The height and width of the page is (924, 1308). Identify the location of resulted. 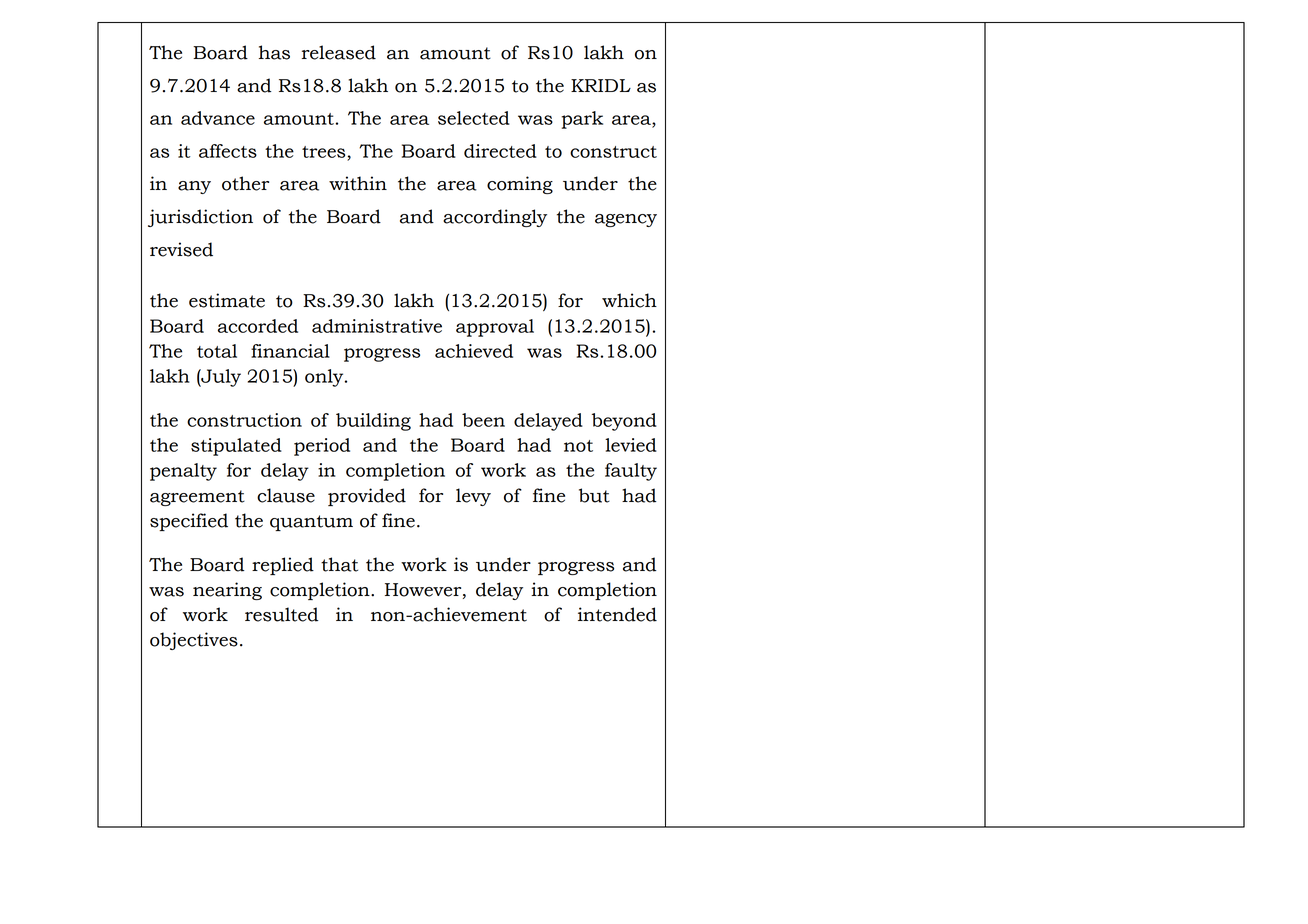
(281, 614).
